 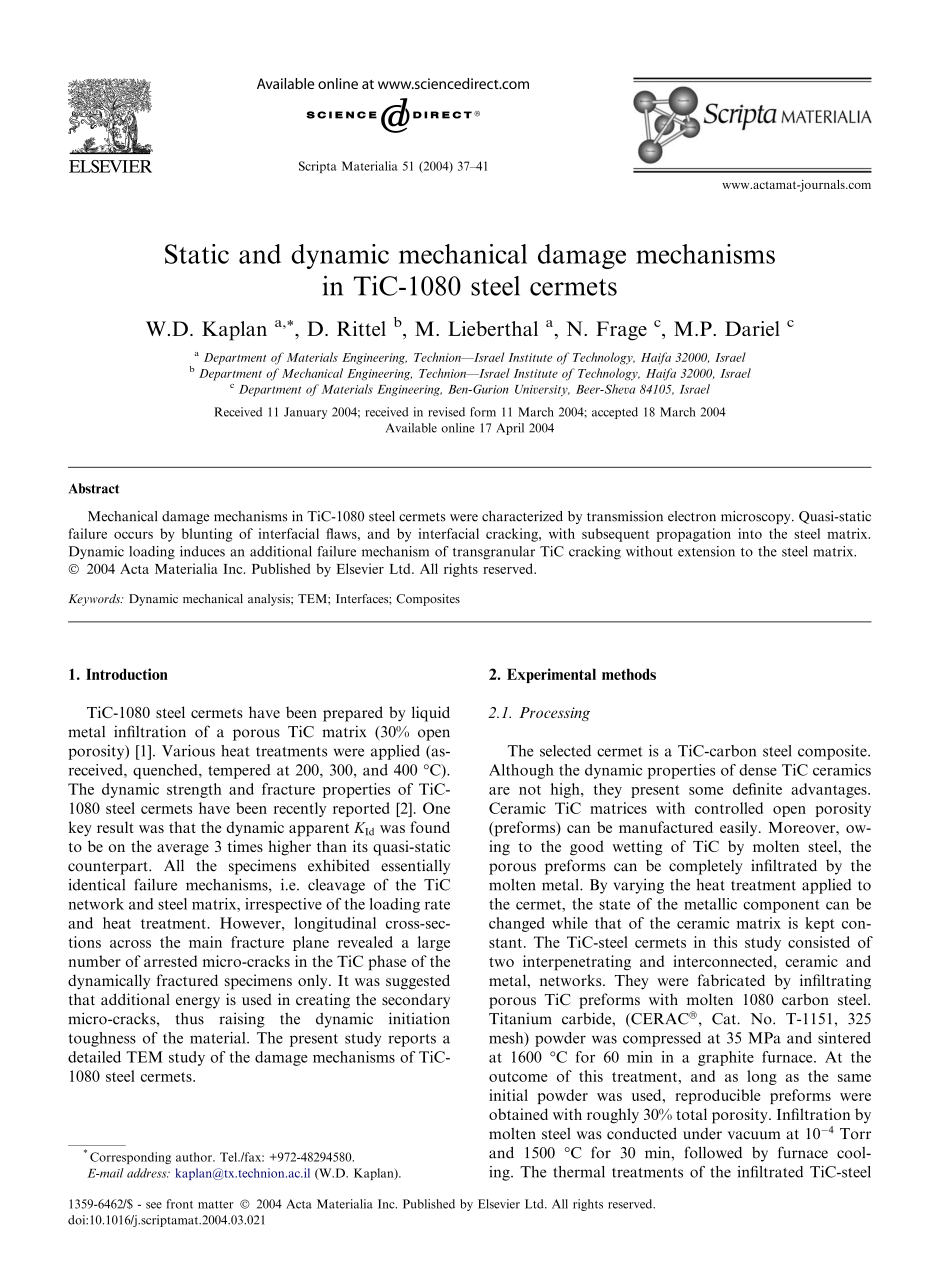 I want to click on induces, so click(x=202, y=551).
